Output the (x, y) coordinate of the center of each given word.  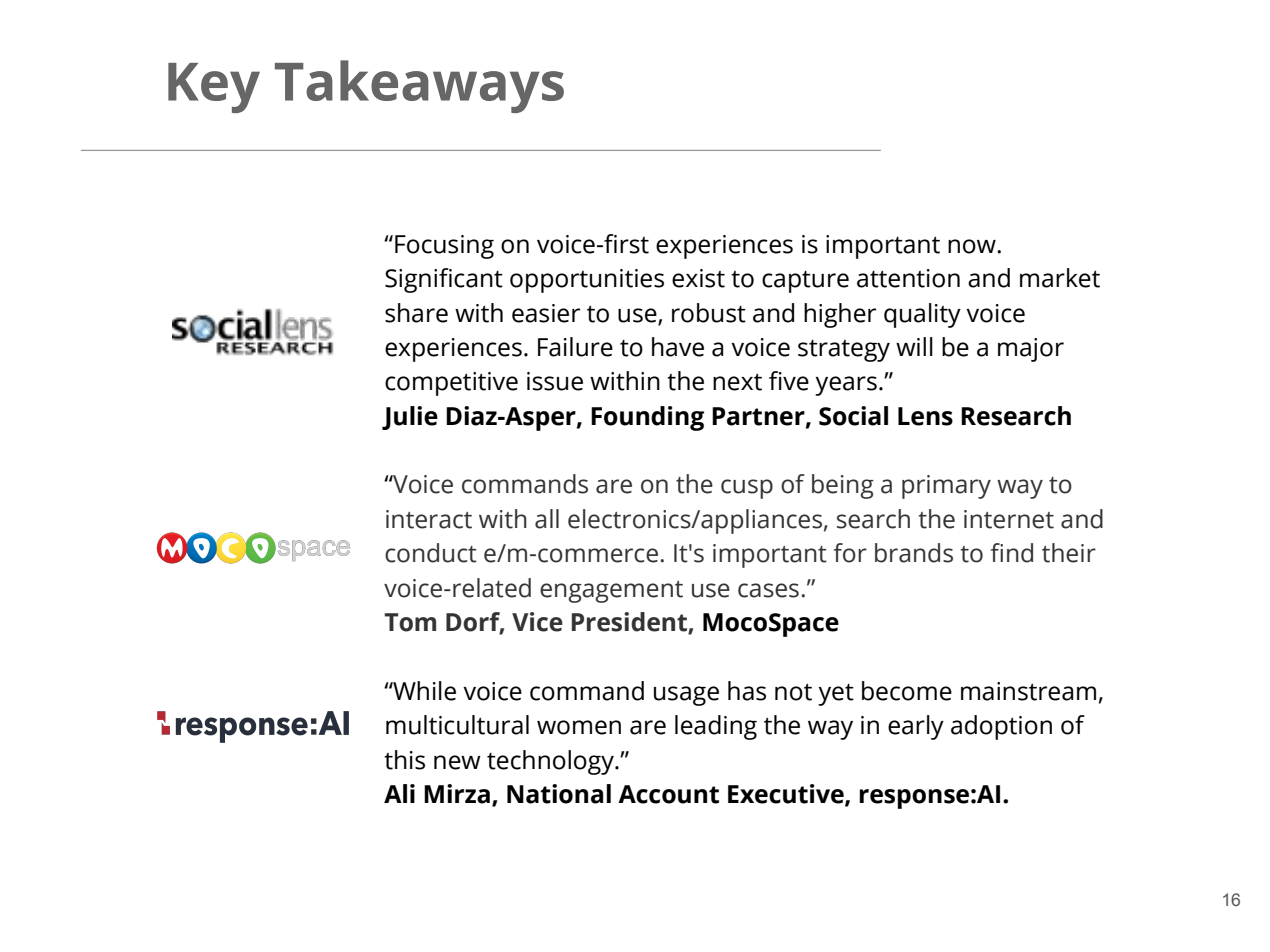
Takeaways (419, 86)
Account (668, 794)
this (404, 760)
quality (922, 315)
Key (214, 88)
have (678, 347)
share (416, 313)
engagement (611, 592)
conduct (431, 553)
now (973, 246)
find (1012, 553)
